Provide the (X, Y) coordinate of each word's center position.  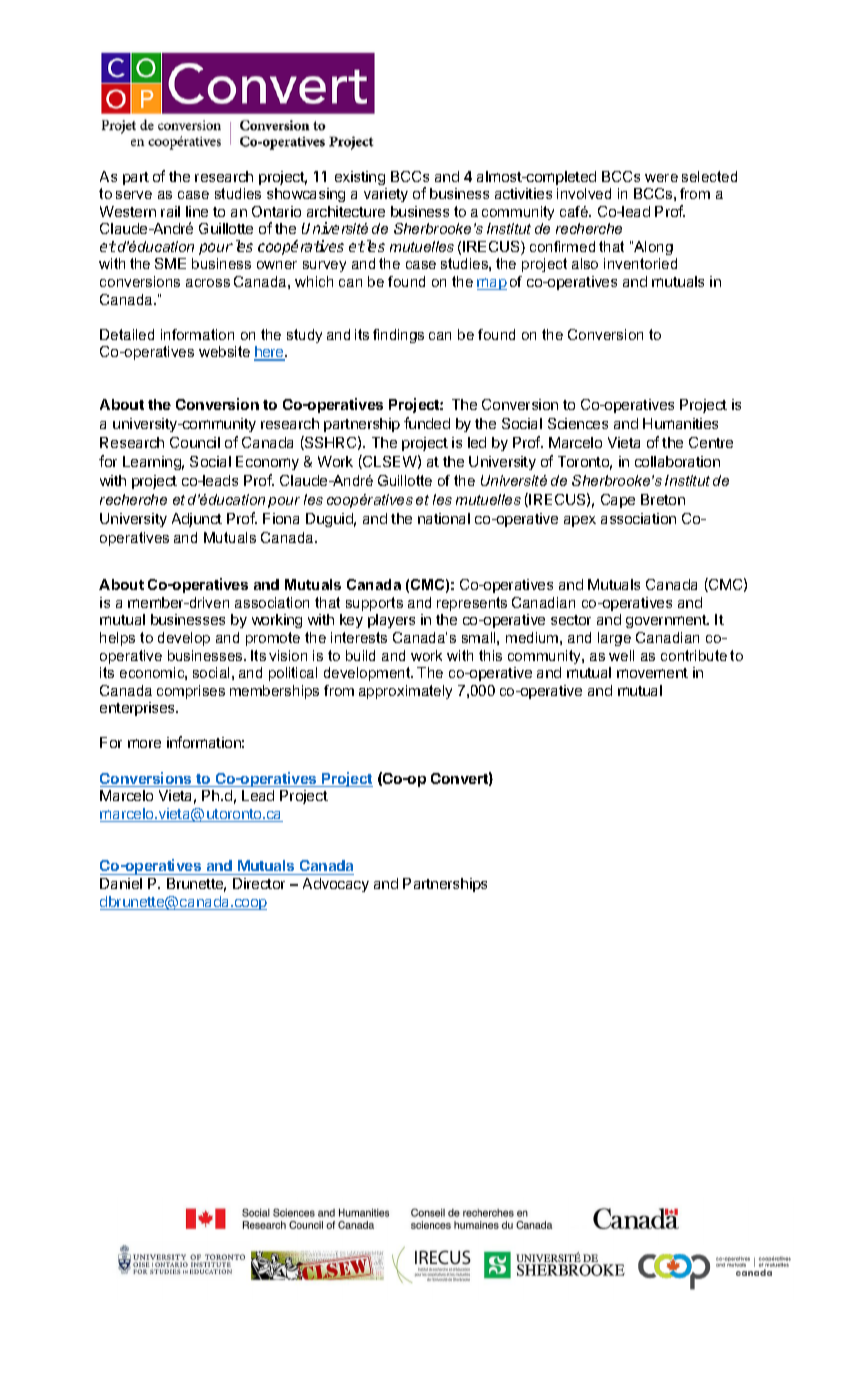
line (197, 211)
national (444, 518)
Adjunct (197, 520)
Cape (618, 501)
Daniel (121, 883)
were (661, 178)
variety (386, 195)
